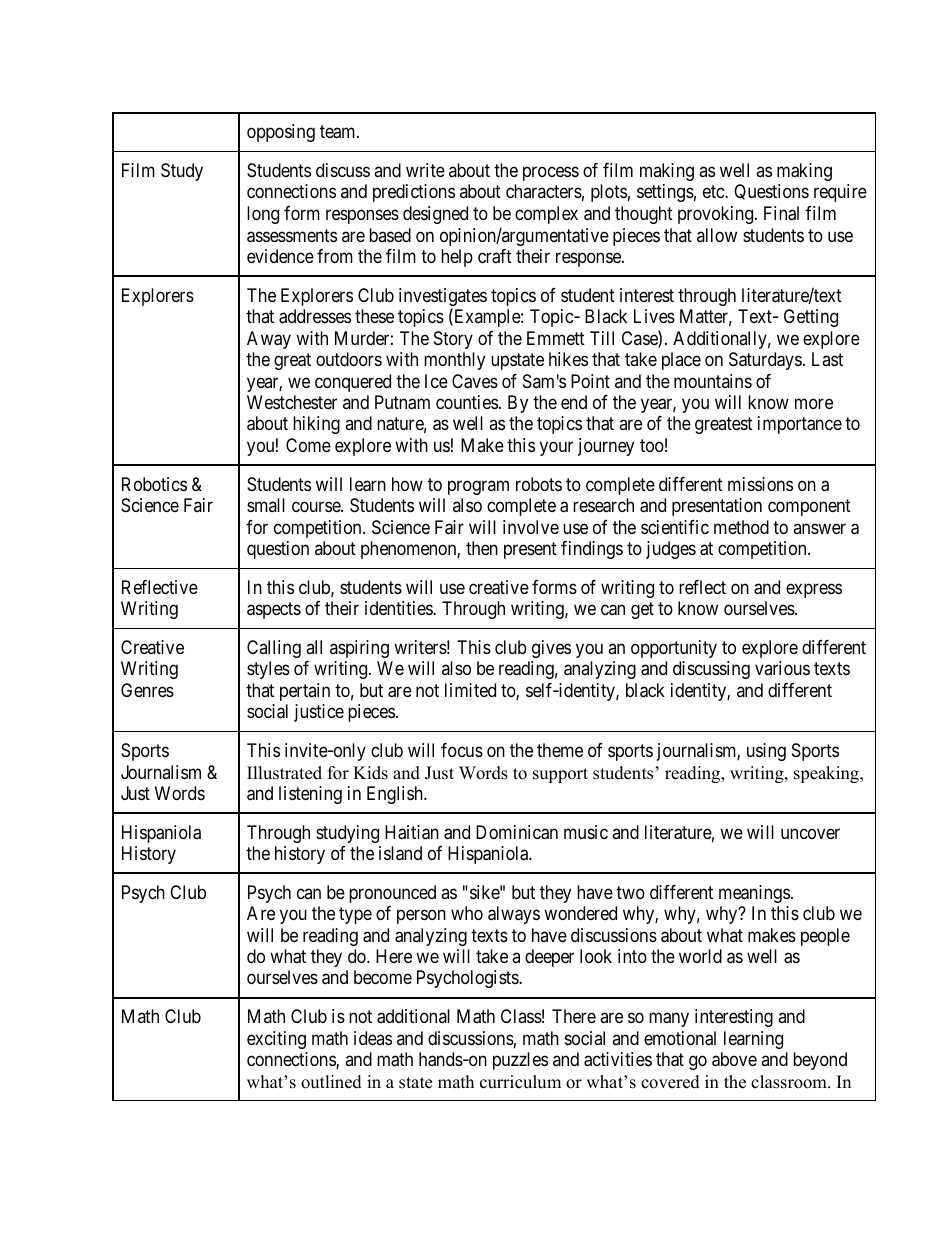 The image size is (952, 1233). Describe the element at coordinates (274, 611) in the document. I see `aspects` at that location.
